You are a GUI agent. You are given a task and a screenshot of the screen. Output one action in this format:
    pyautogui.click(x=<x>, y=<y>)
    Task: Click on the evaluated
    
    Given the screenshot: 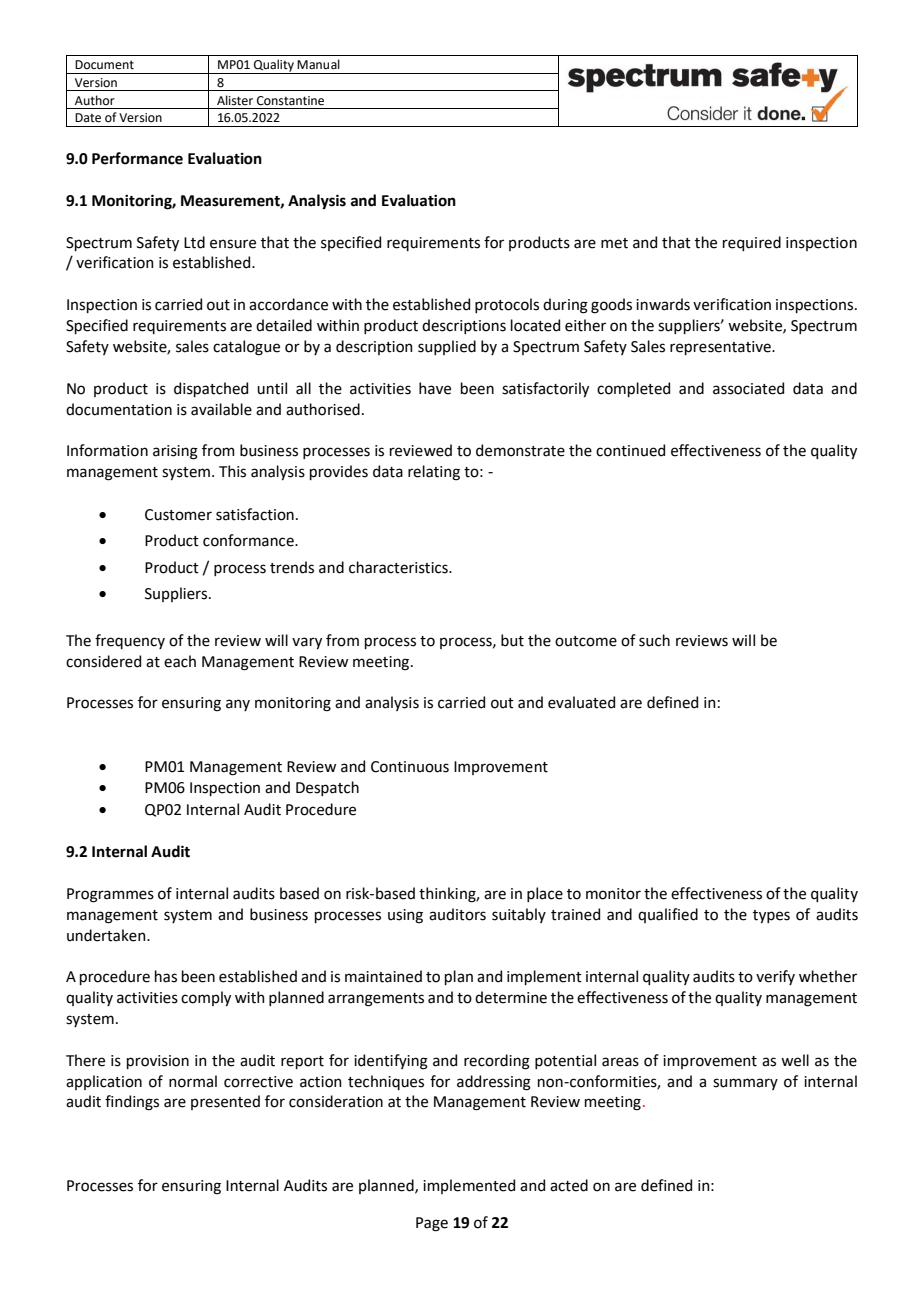 What is the action you would take?
    pyautogui.click(x=581, y=702)
